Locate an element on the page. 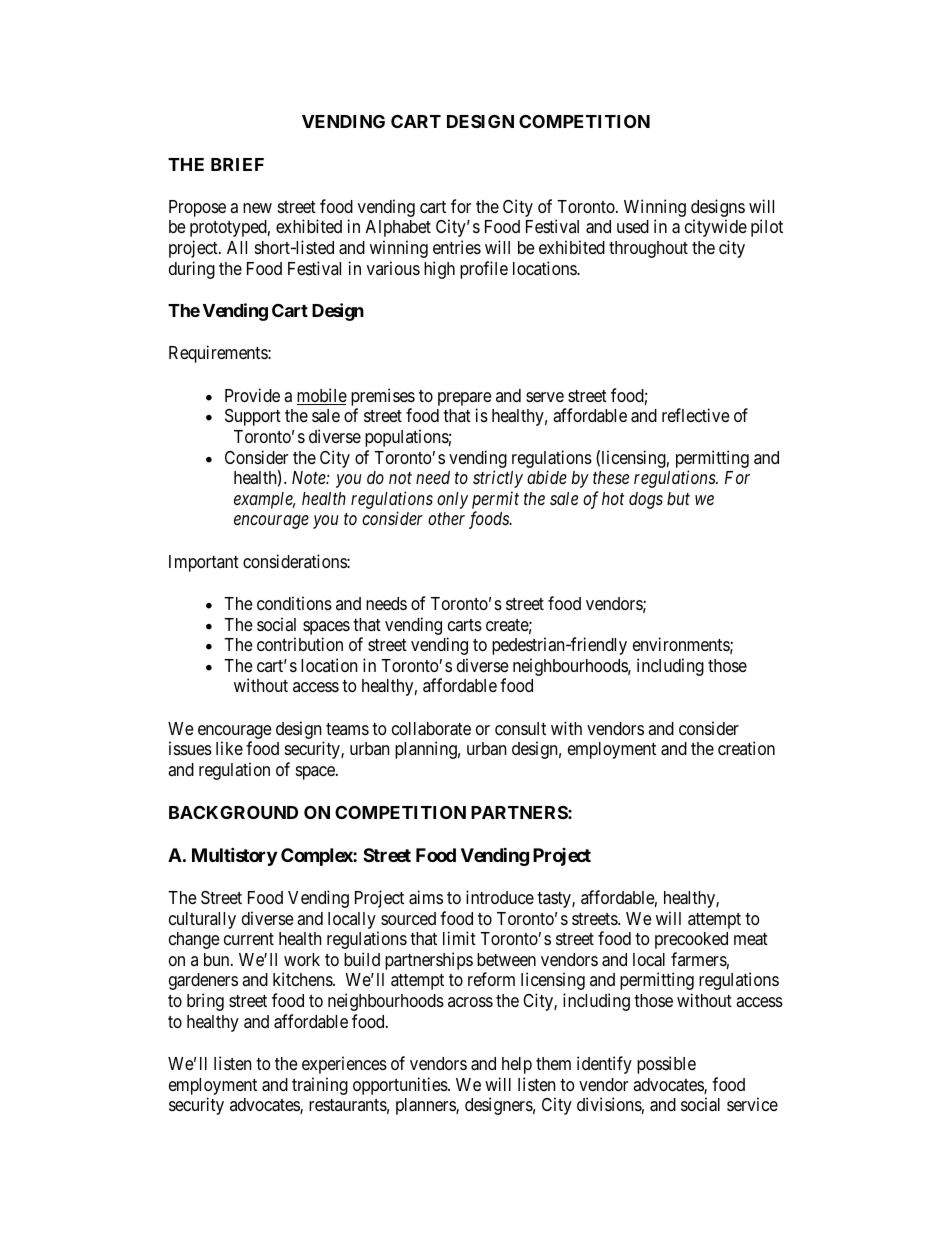 The image size is (952, 1233). consult is located at coordinates (520, 728).
